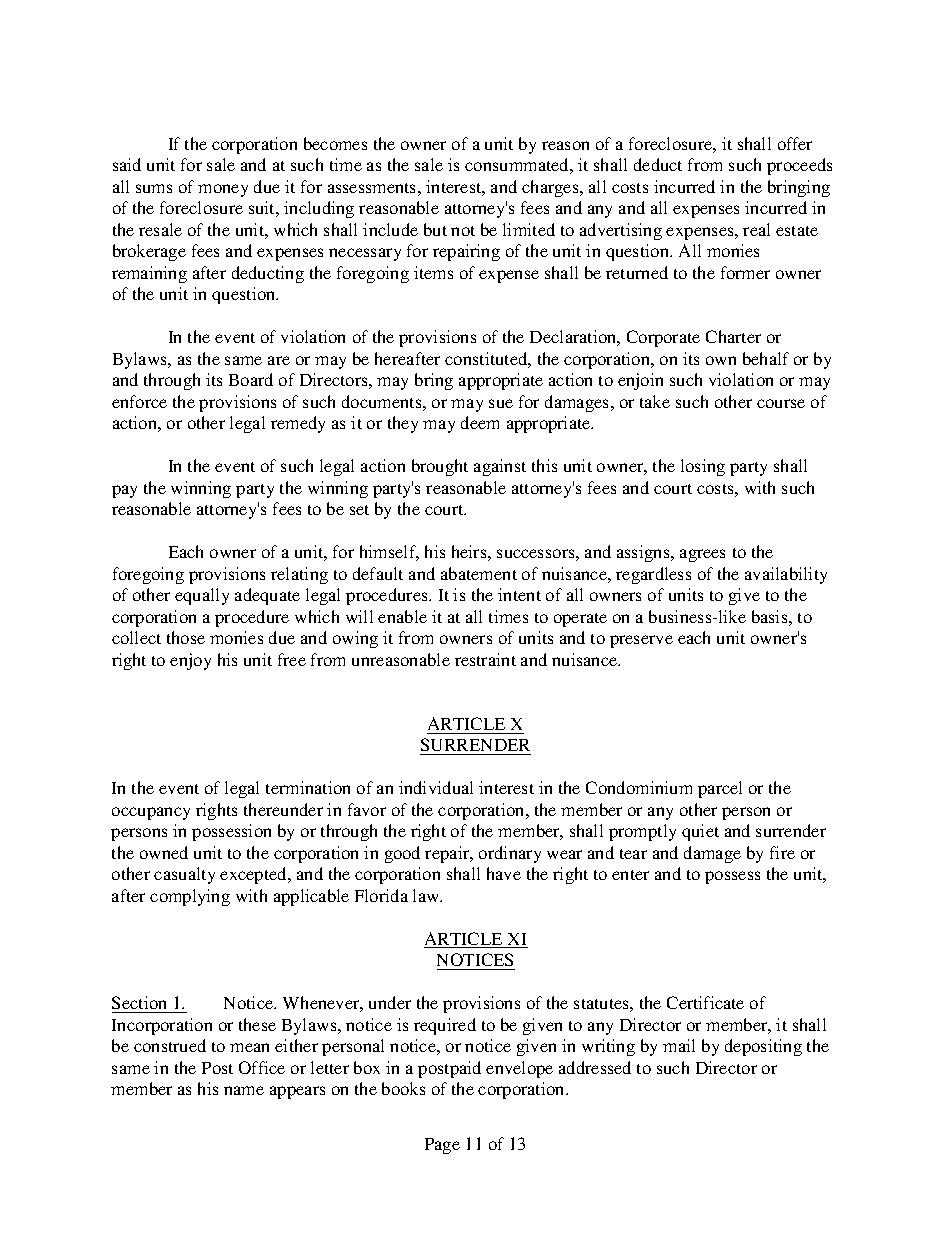 The image size is (952, 1233). What do you see at coordinates (223, 190) in the screenshot?
I see `money` at bounding box center [223, 190].
